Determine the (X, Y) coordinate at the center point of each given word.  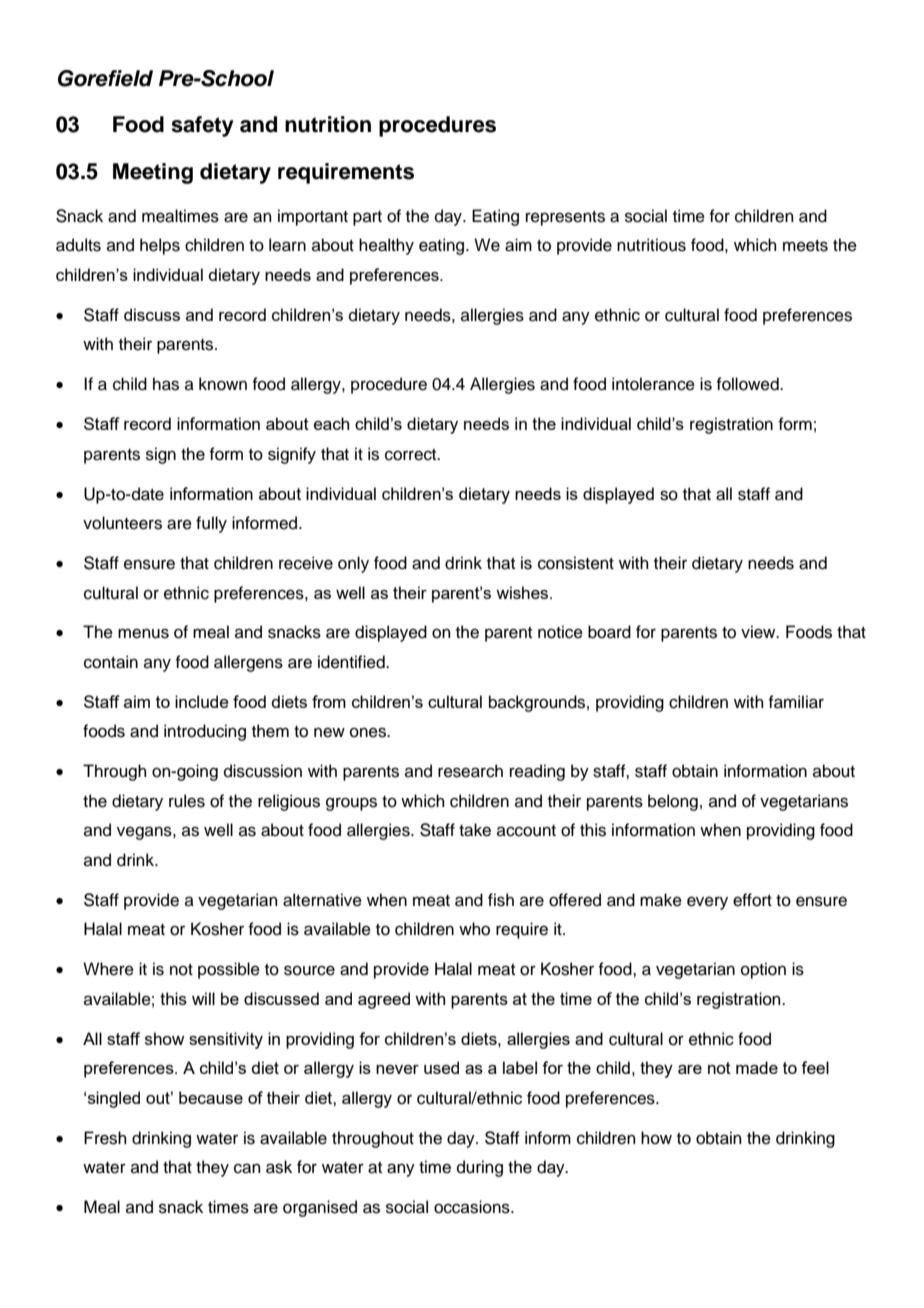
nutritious (651, 245)
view (759, 632)
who (474, 929)
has (166, 384)
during (480, 1168)
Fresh (105, 1138)
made (757, 1067)
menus (143, 633)
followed (748, 384)
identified (352, 662)
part (367, 218)
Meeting (153, 173)
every (707, 903)
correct (412, 455)
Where (108, 969)
